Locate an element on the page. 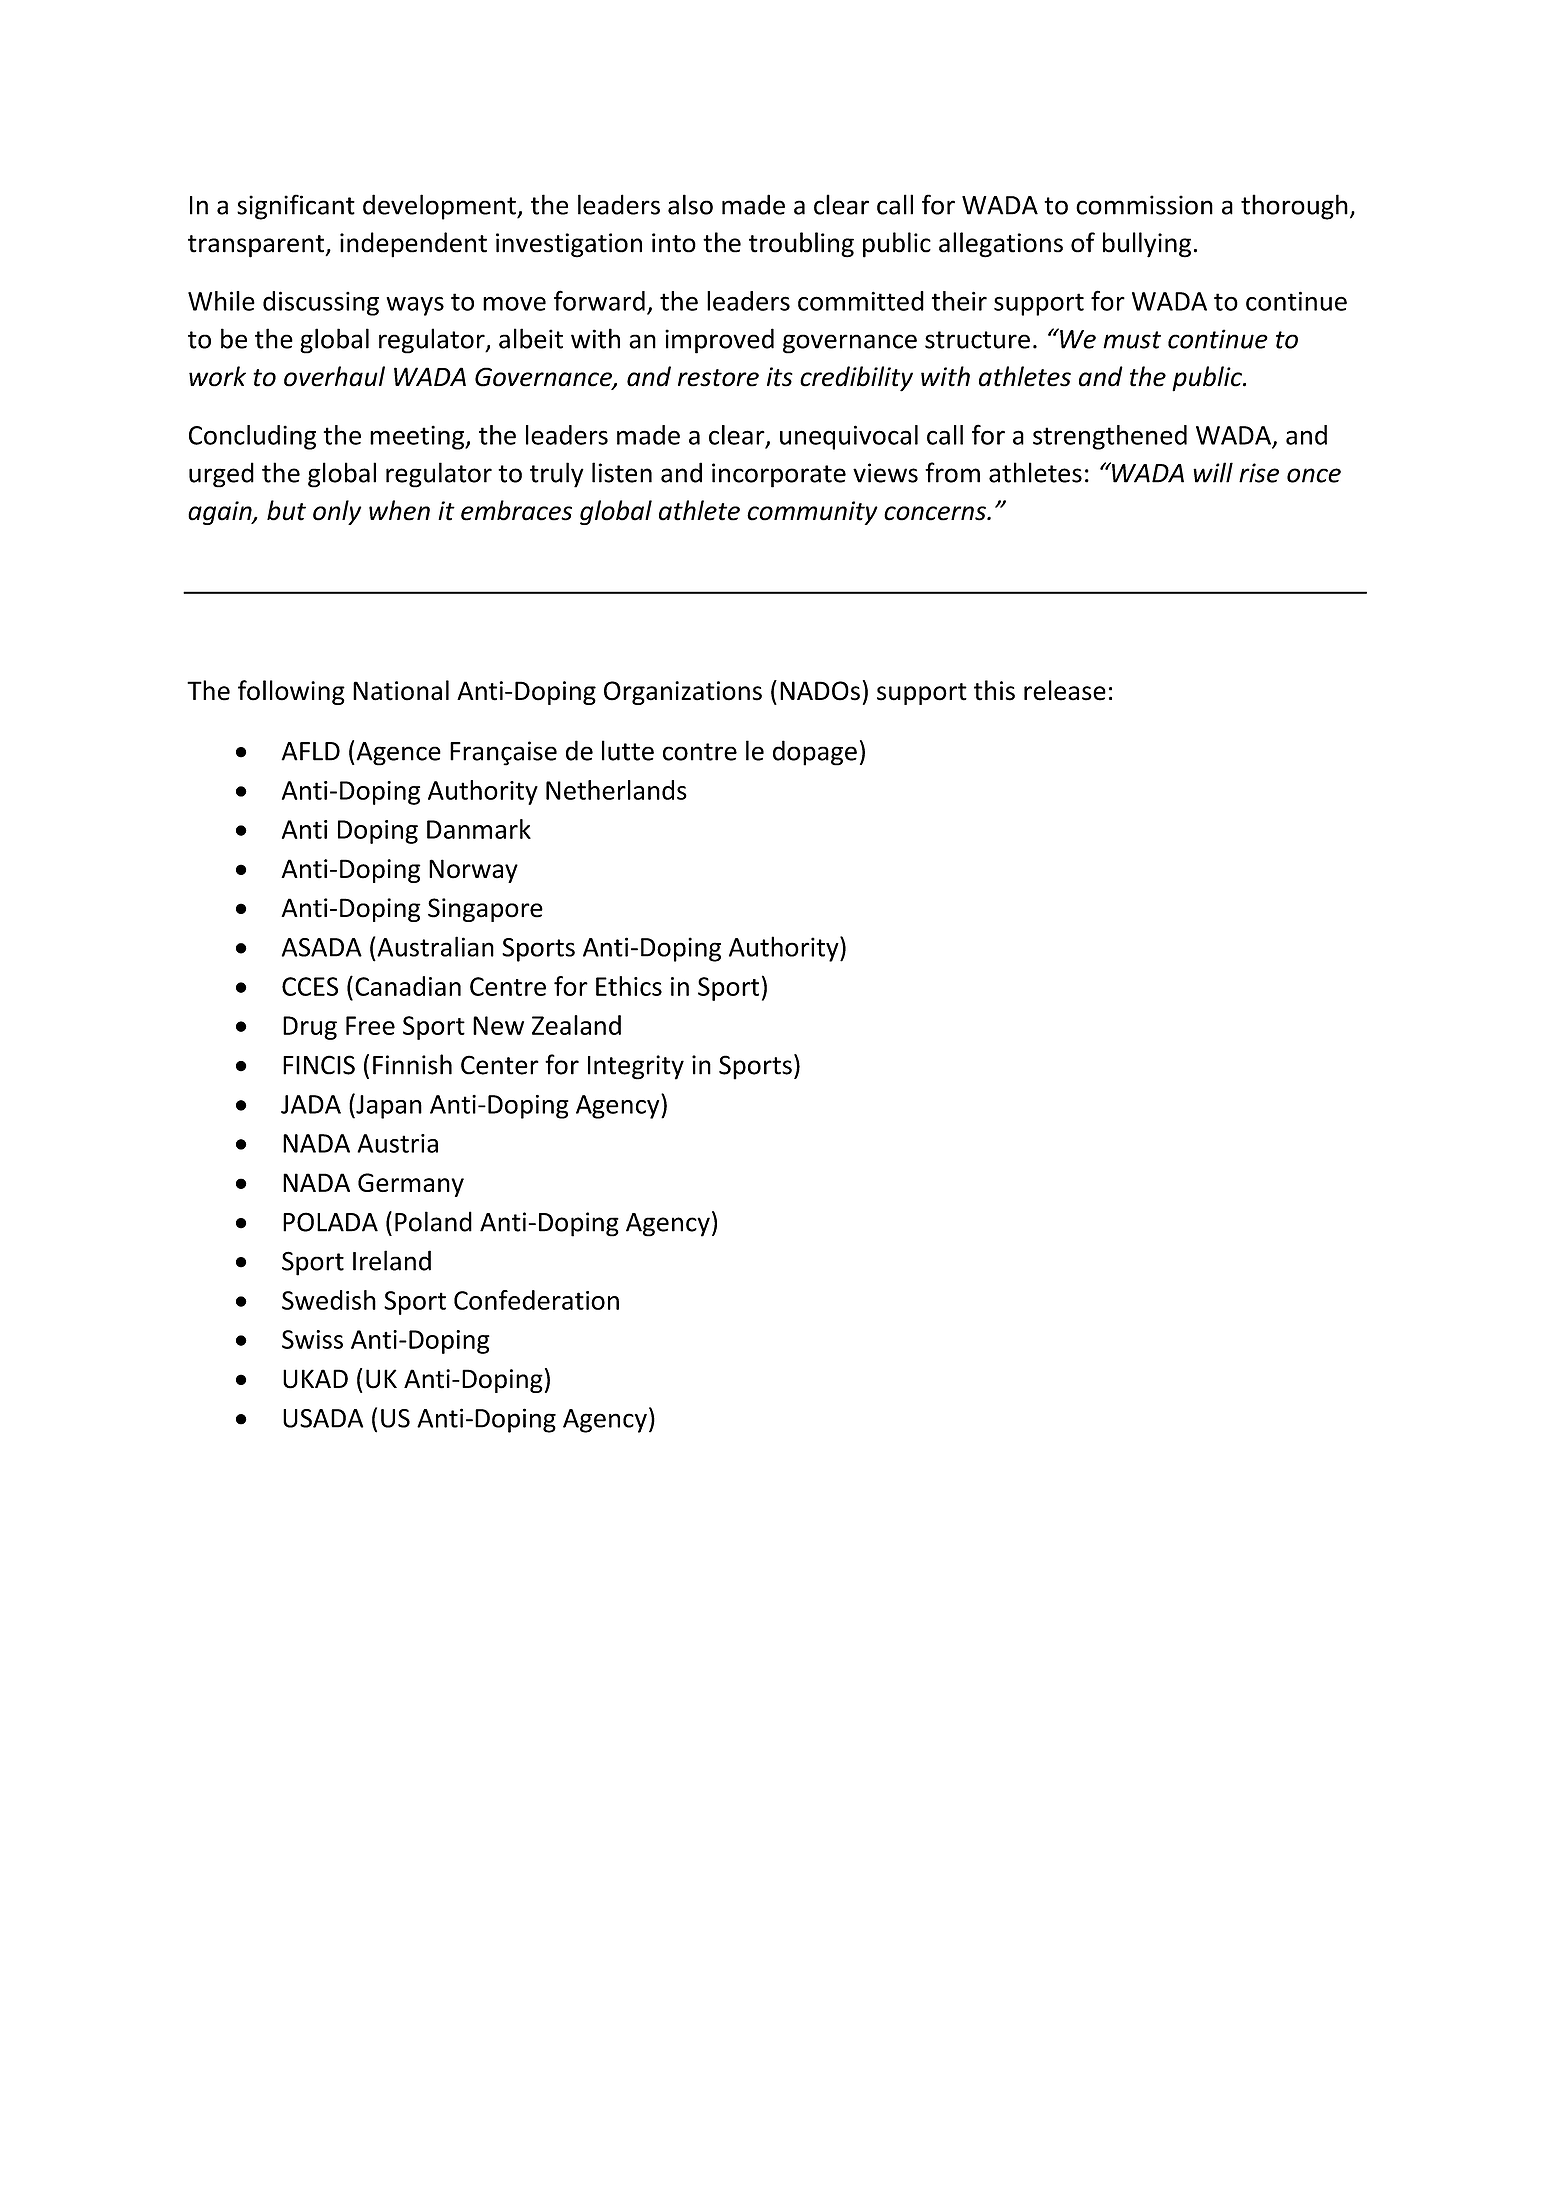 This page has width=1550, height=2191. independent is located at coordinates (413, 245).
